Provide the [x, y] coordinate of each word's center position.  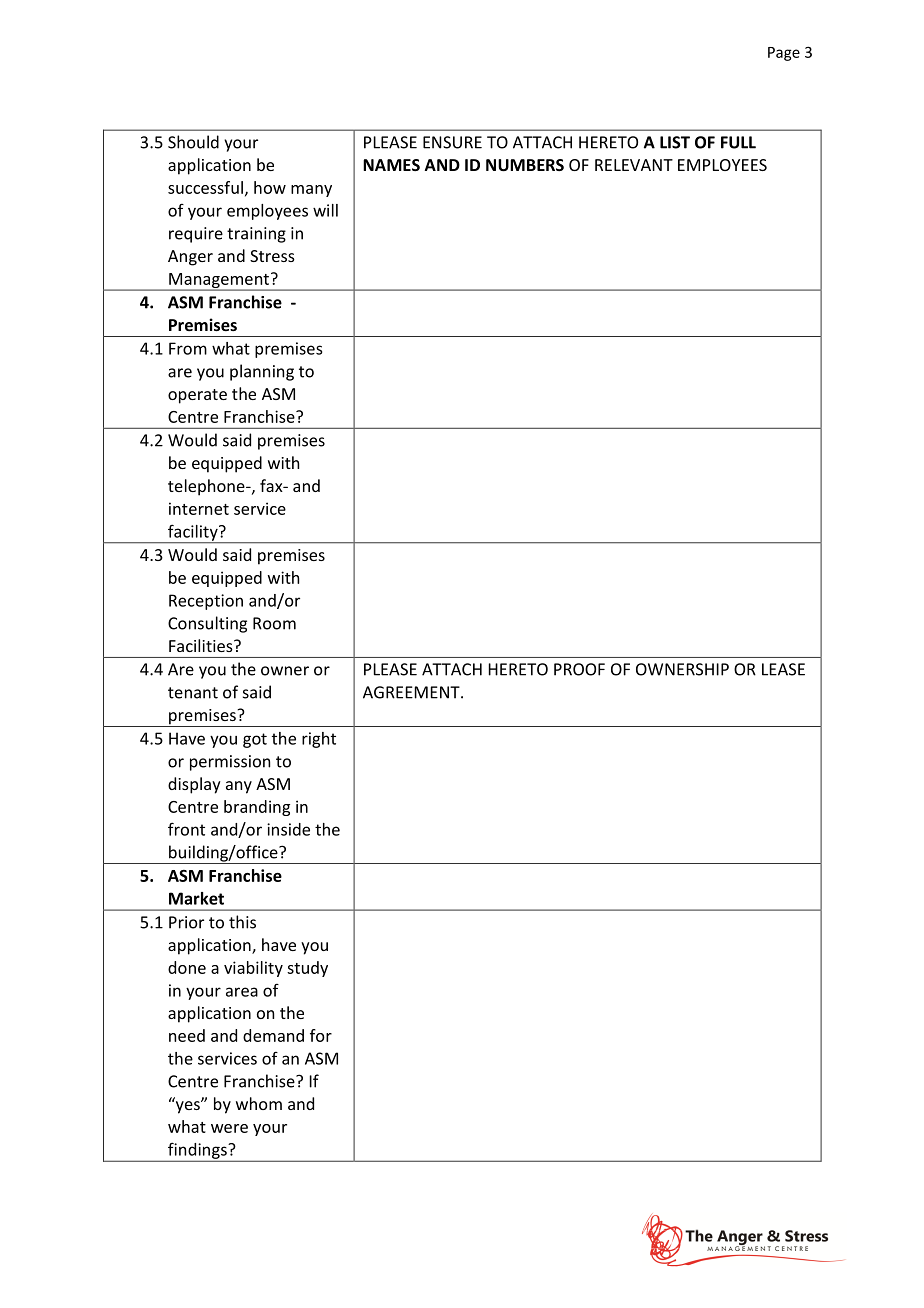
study [307, 969]
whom [259, 1103]
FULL [738, 142]
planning [262, 372]
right [319, 740]
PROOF [579, 669]
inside [288, 829]
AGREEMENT [412, 692]
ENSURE [452, 142]
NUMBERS [525, 165]
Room [274, 623]
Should [193, 142]
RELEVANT [634, 165]
